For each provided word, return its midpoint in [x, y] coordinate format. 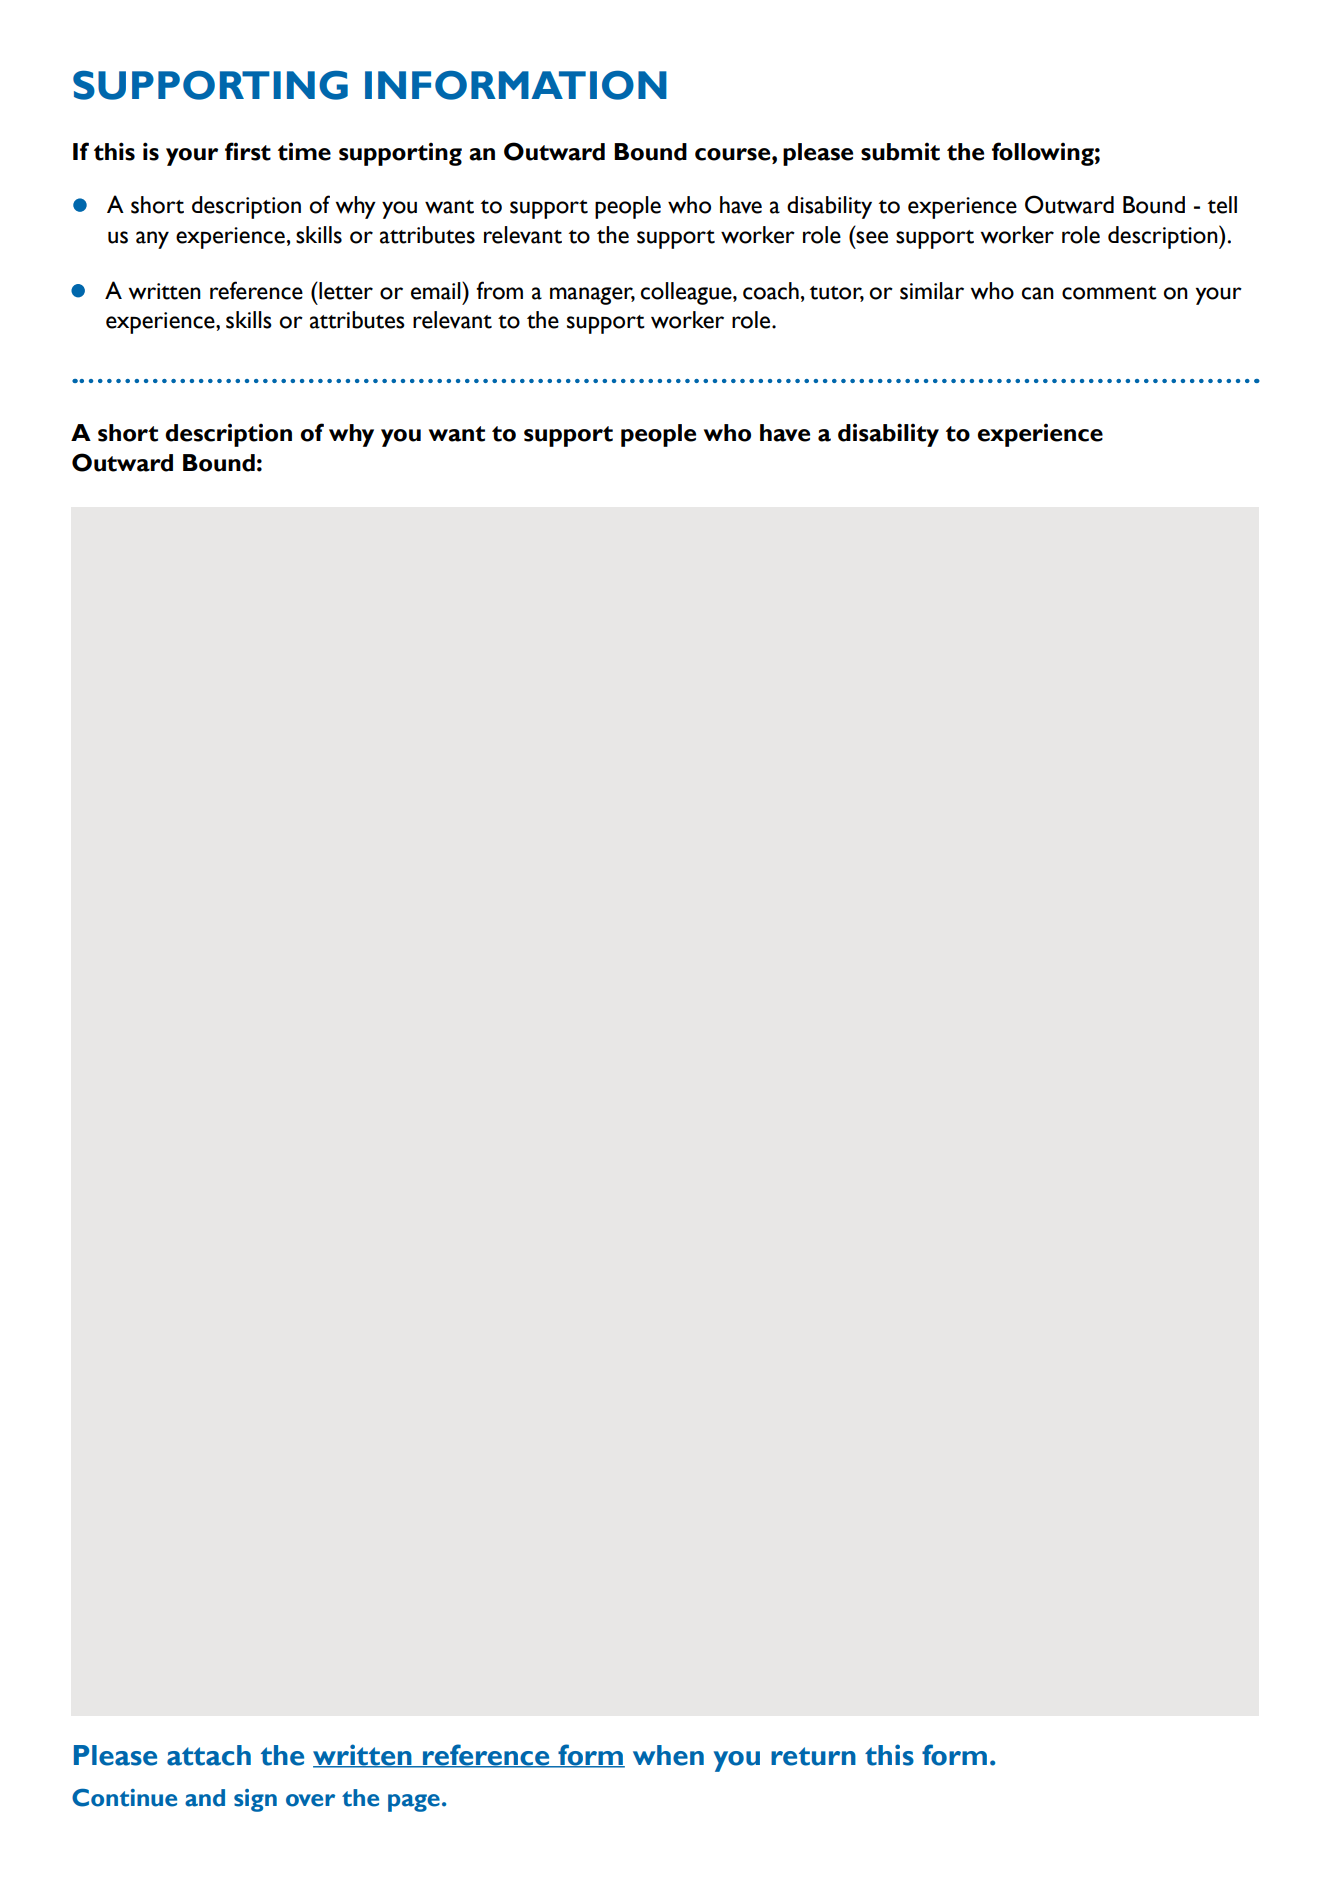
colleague [687, 293]
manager [592, 296]
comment [1109, 293]
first [248, 151]
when [668, 1755]
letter [345, 291]
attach [209, 1755]
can [1038, 293]
